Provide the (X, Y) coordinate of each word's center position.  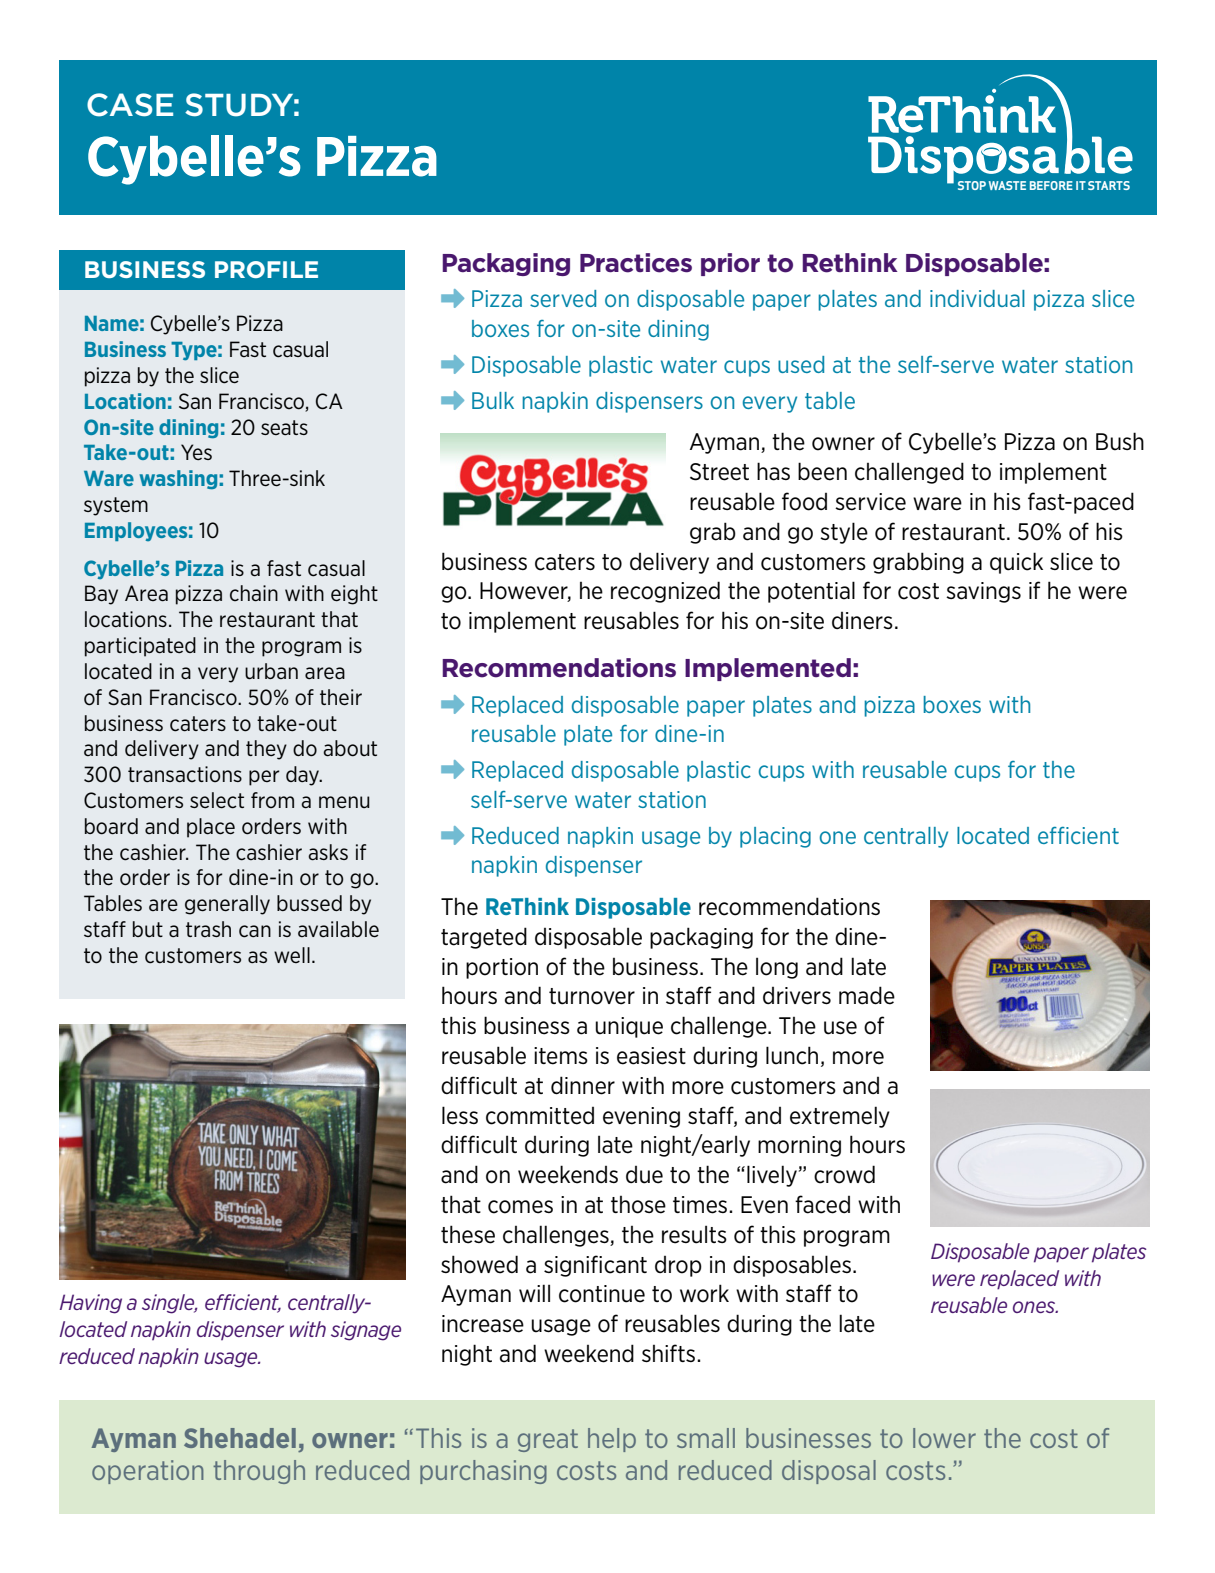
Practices (636, 263)
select (217, 800)
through (259, 1472)
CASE (130, 105)
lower (944, 1438)
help (612, 1440)
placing (775, 837)
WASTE (1007, 185)
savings (983, 592)
